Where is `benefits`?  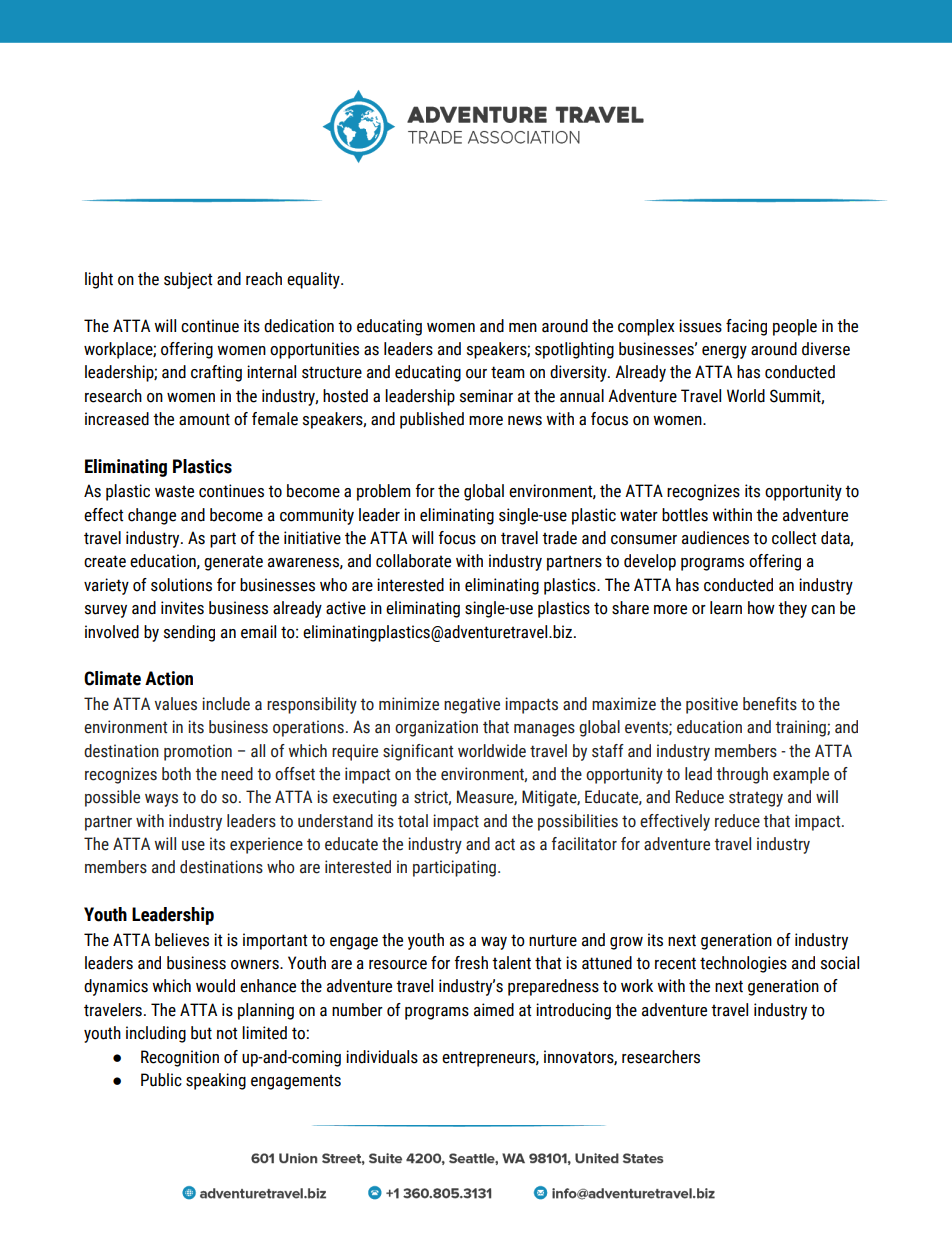
benefits is located at coordinates (770, 704).
